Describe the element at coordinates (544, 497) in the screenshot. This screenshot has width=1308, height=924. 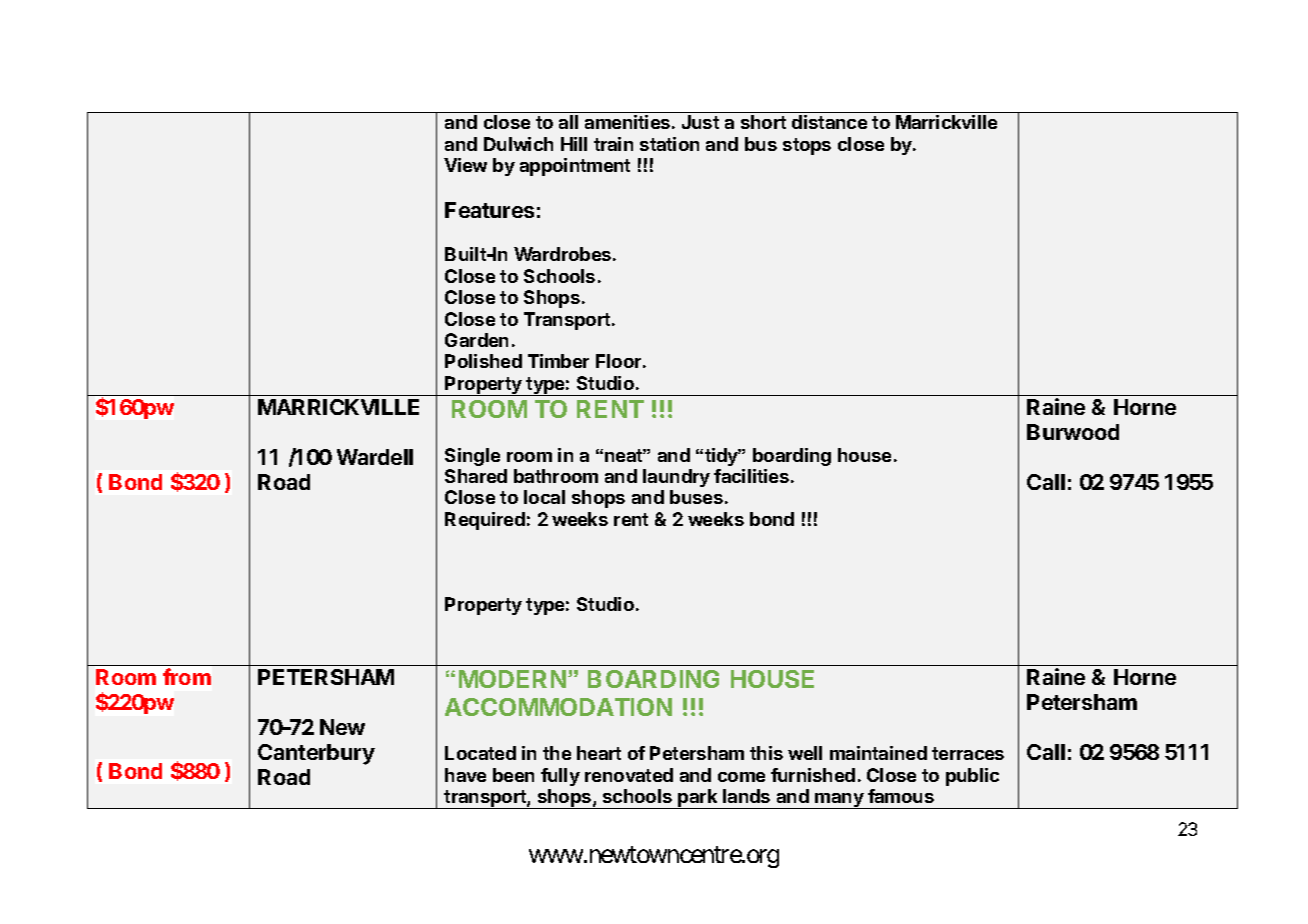
I see `local` at that location.
